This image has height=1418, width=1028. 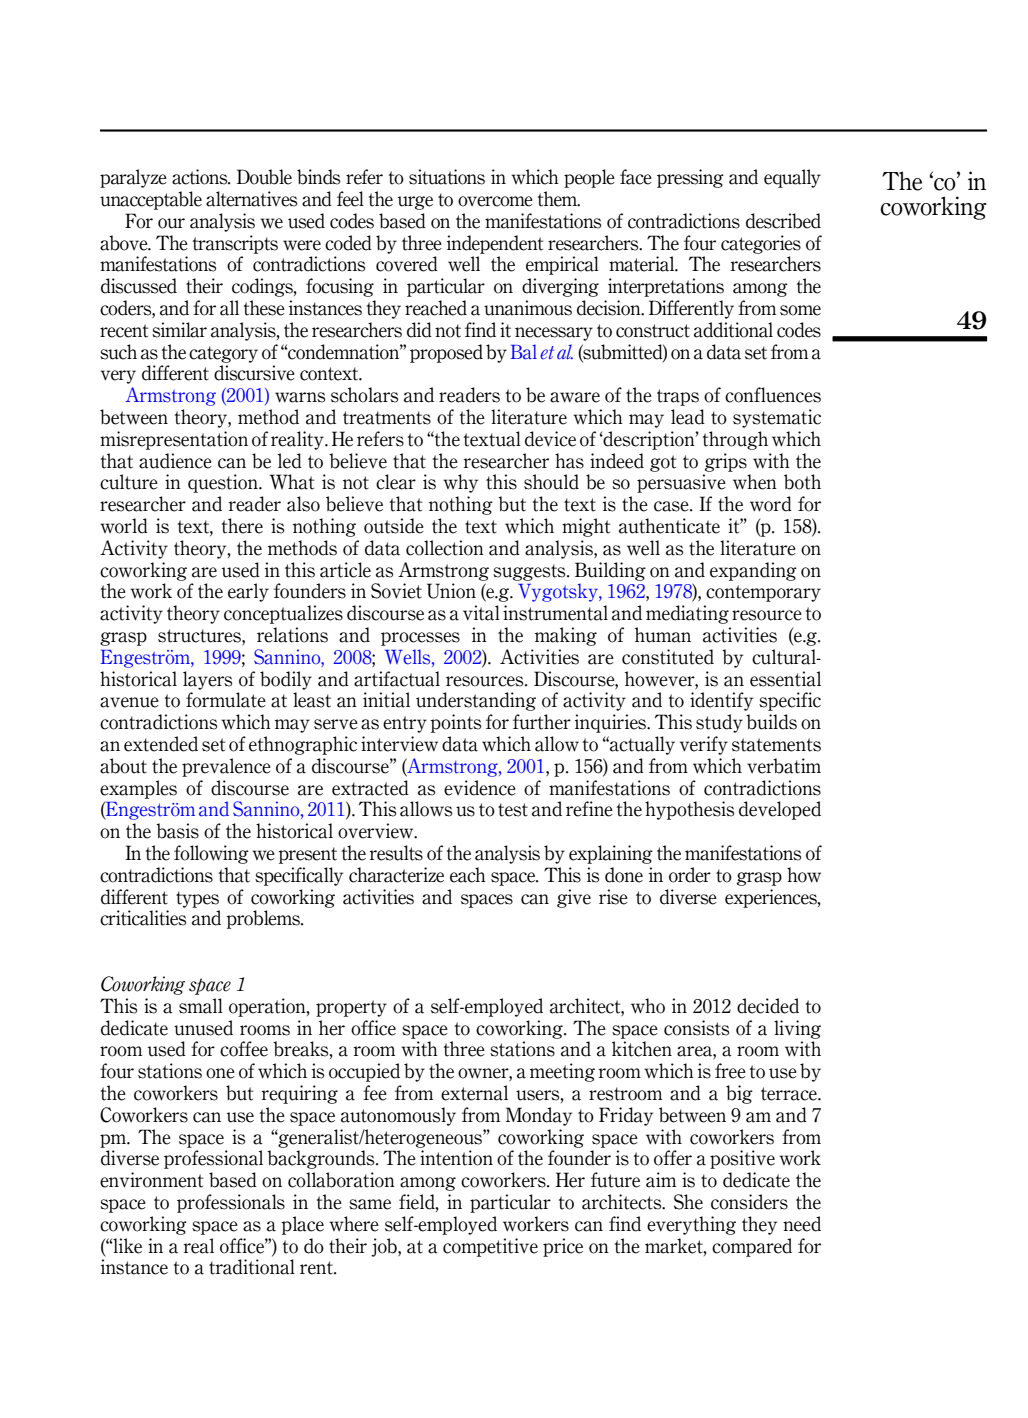 What do you see at coordinates (252, 1267) in the image?
I see `traditional` at bounding box center [252, 1267].
